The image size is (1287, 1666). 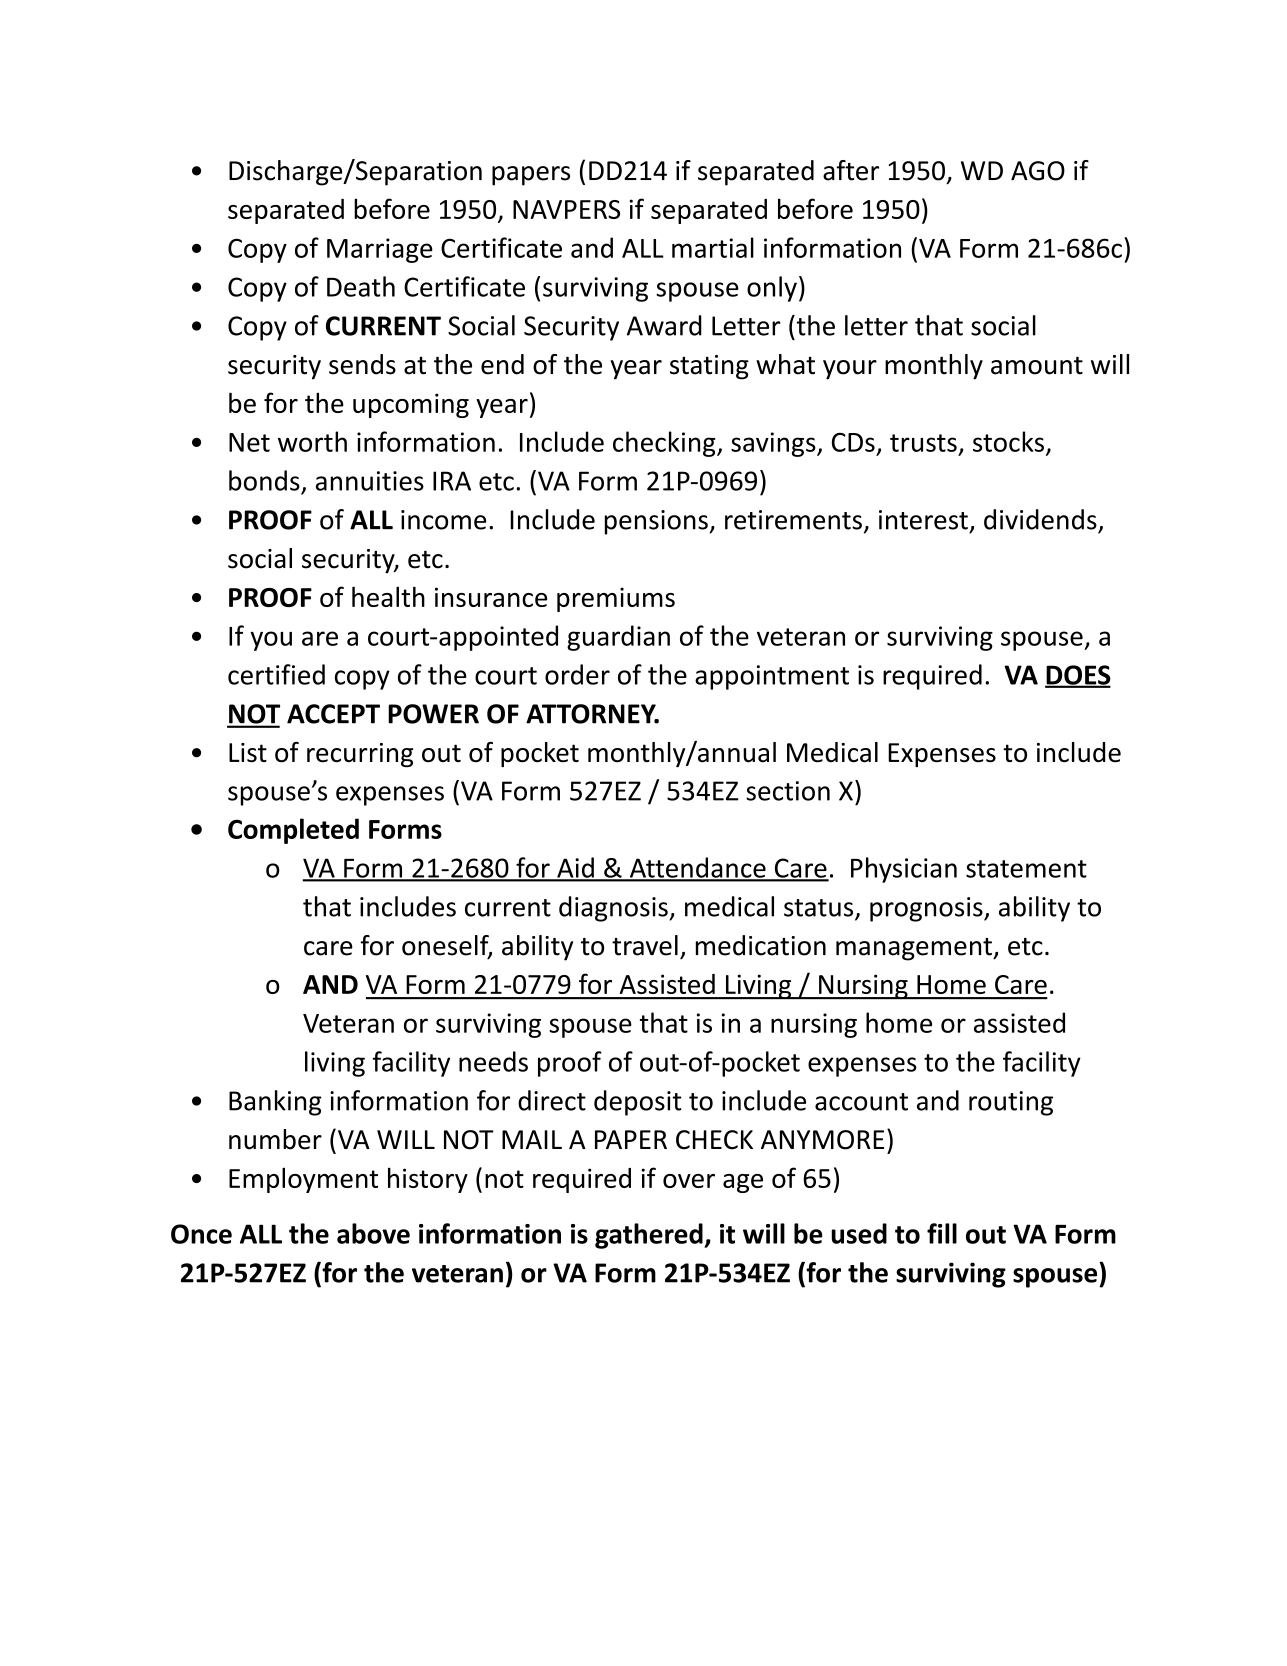 I want to click on order, so click(x=577, y=674).
